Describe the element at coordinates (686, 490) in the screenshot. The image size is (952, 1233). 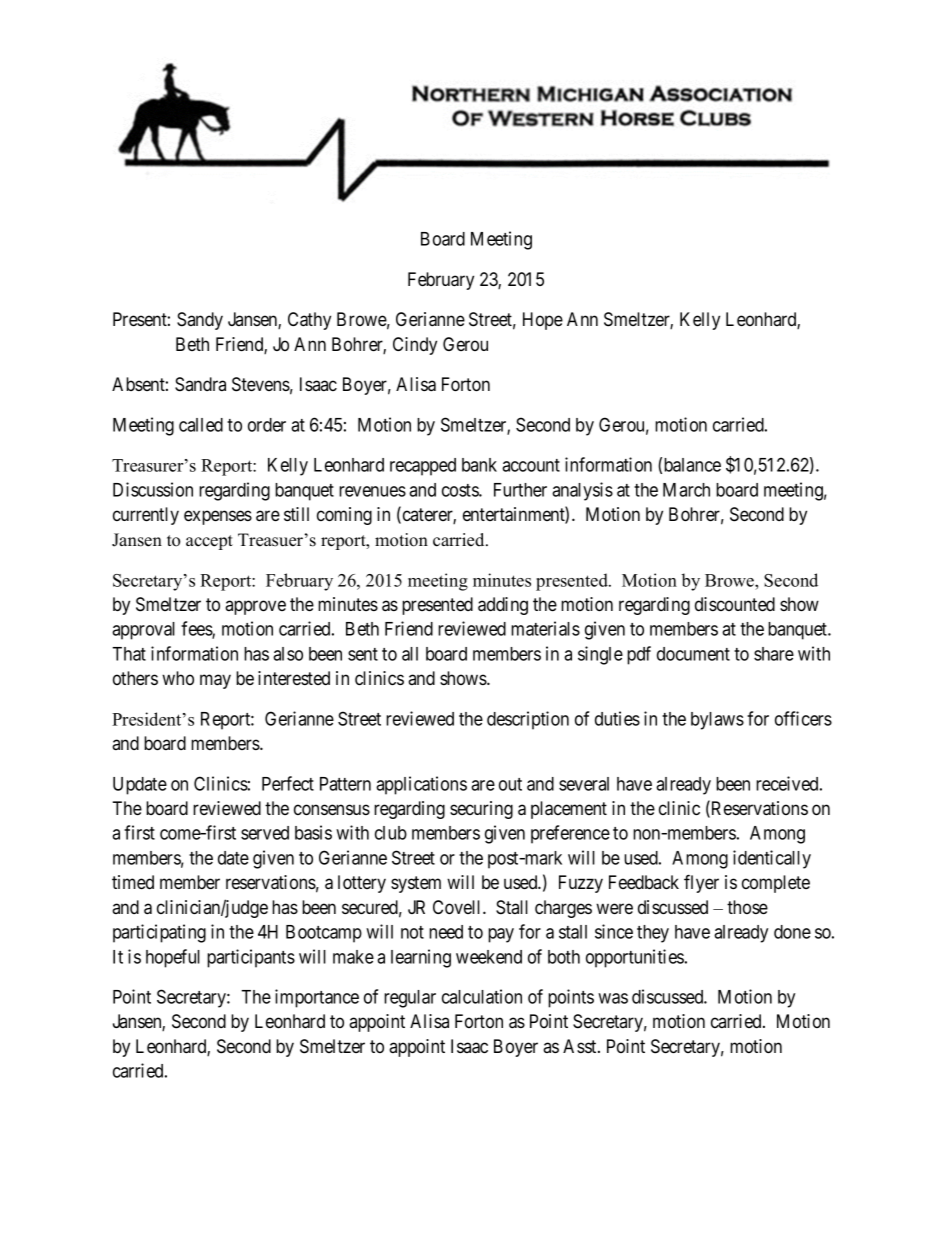
I see `March` at that location.
